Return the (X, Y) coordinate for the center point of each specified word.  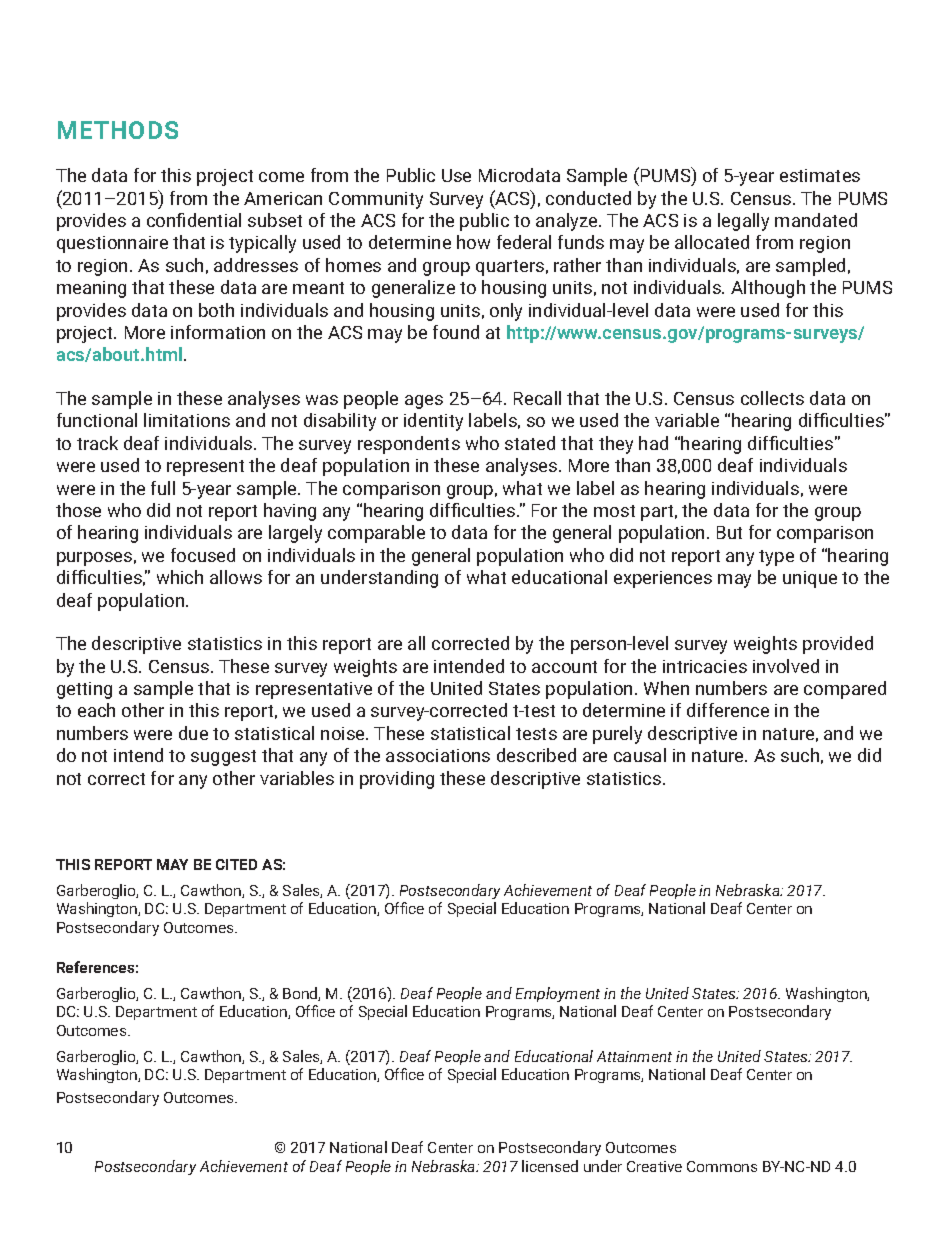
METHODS (118, 130)
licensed (550, 1166)
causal (640, 755)
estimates (820, 175)
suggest (223, 758)
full (163, 488)
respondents (409, 445)
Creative (654, 1166)
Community (376, 200)
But (729, 532)
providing (397, 780)
